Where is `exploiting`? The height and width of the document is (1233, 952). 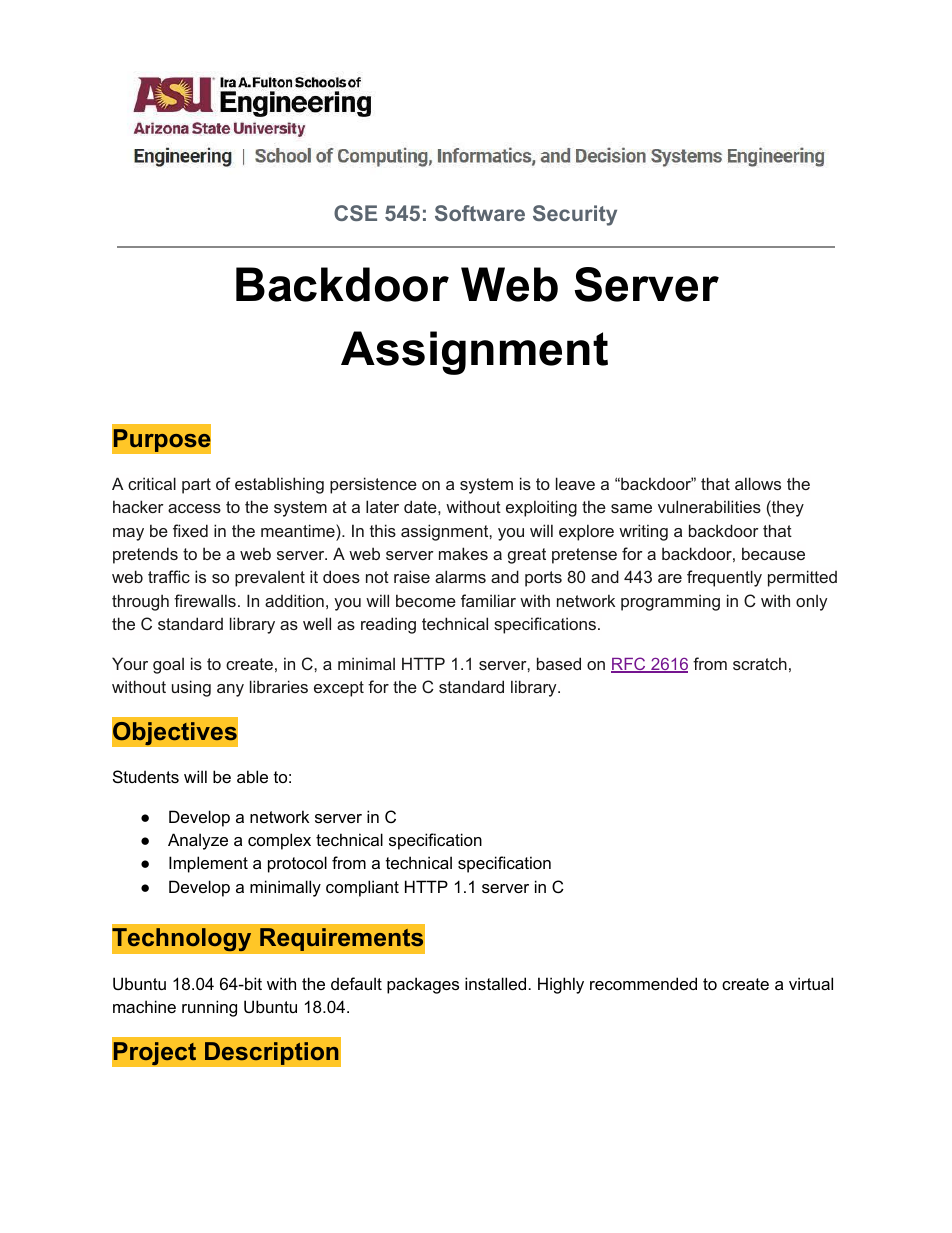 exploiting is located at coordinates (541, 508).
